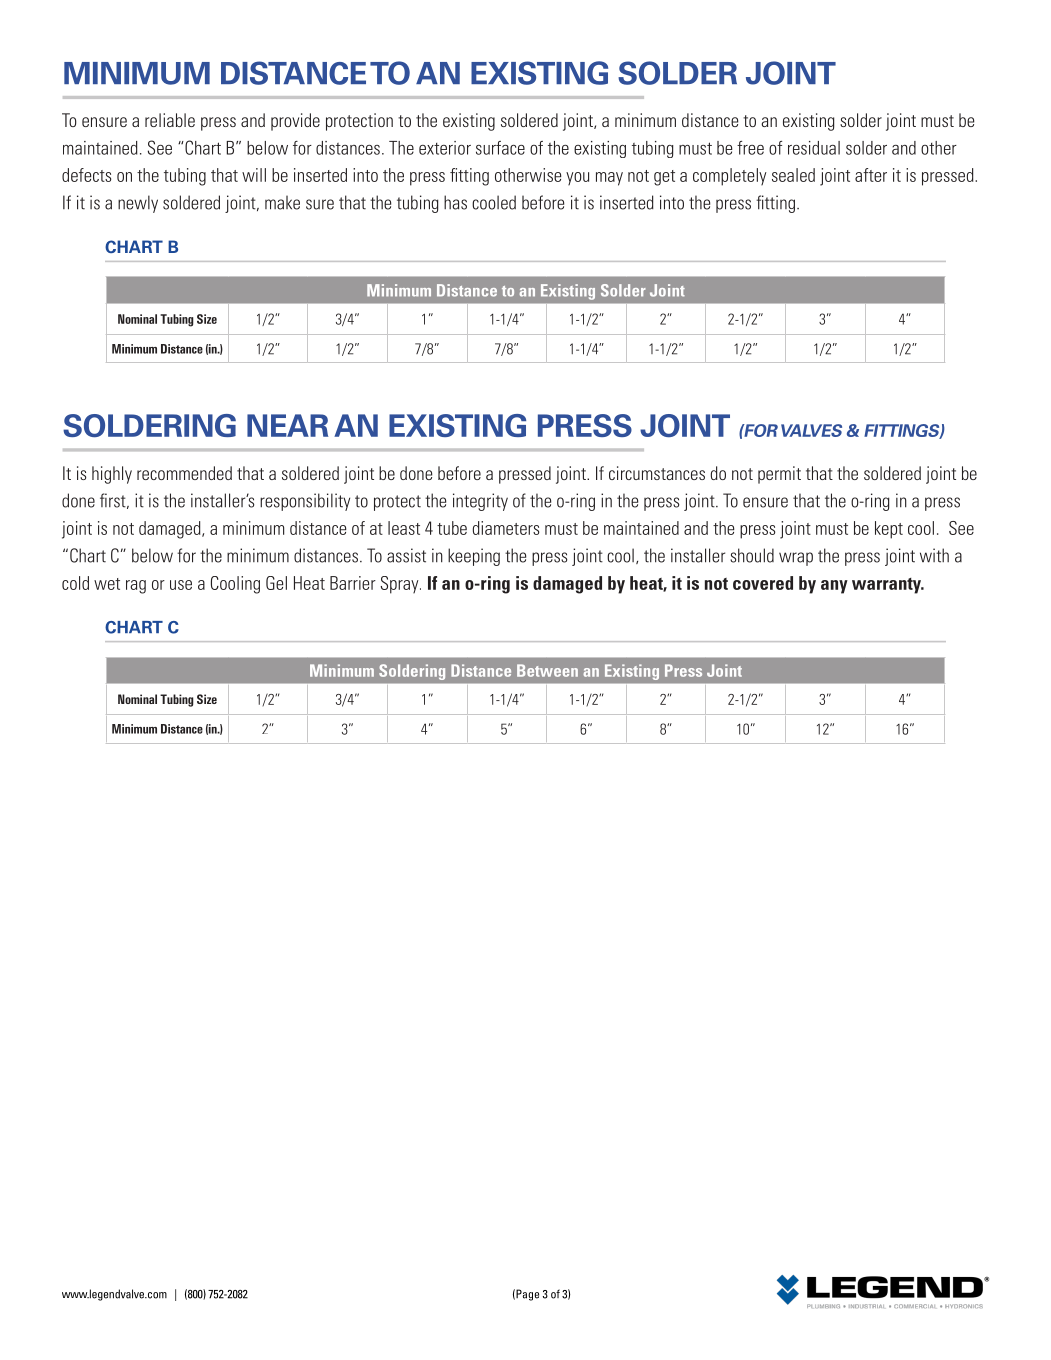 Image resolution: width=1051 pixels, height=1360 pixels. I want to click on any, so click(834, 587).
